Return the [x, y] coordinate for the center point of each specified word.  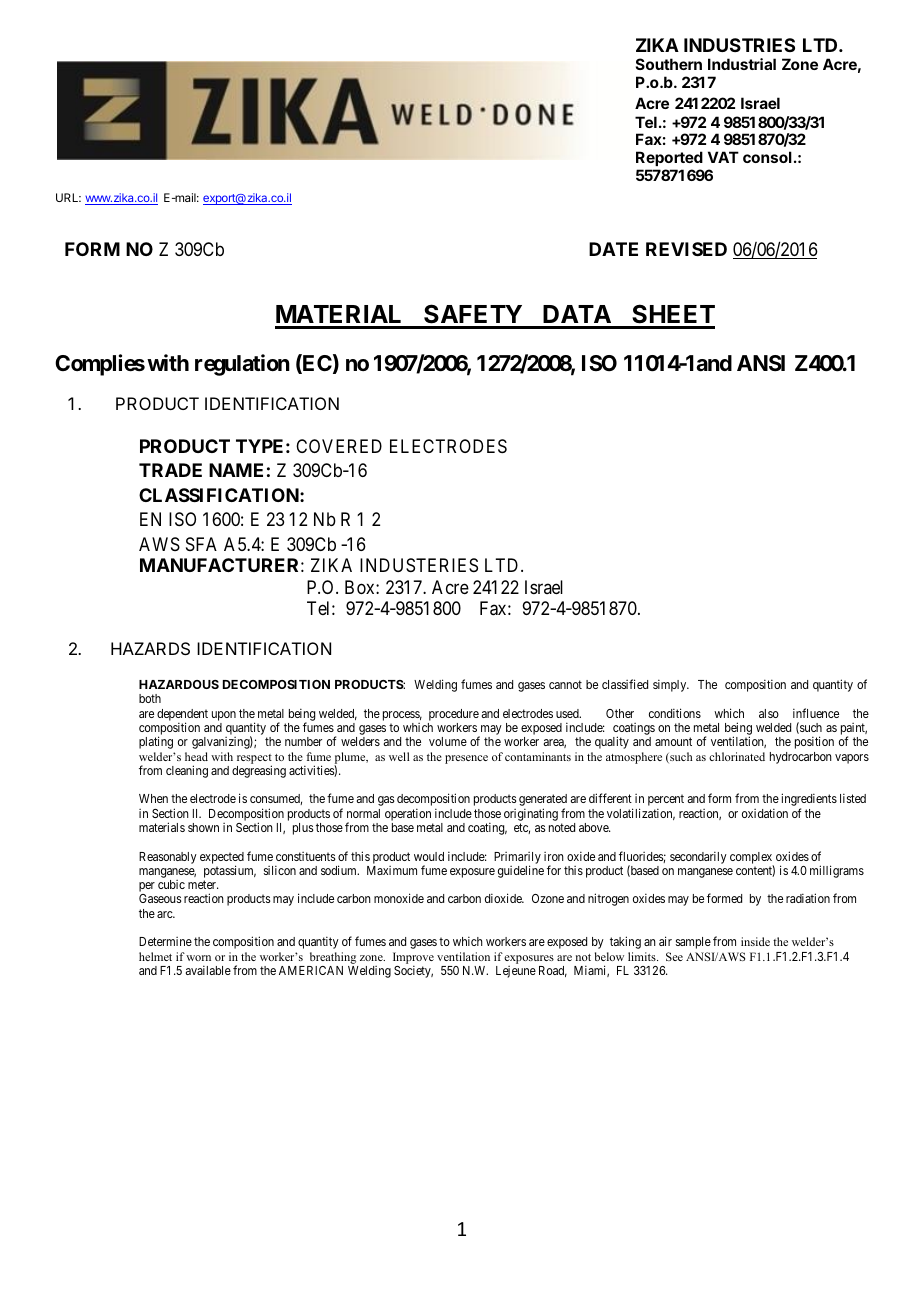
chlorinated [737, 756]
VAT [723, 157]
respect [254, 760]
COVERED [339, 446]
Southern [669, 64]
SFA [201, 544]
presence [466, 759]
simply [671, 685]
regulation [242, 365]
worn [198, 958]
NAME [236, 470]
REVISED [686, 249]
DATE [613, 249]
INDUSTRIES [739, 45]
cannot [565, 684]
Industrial [742, 64]
